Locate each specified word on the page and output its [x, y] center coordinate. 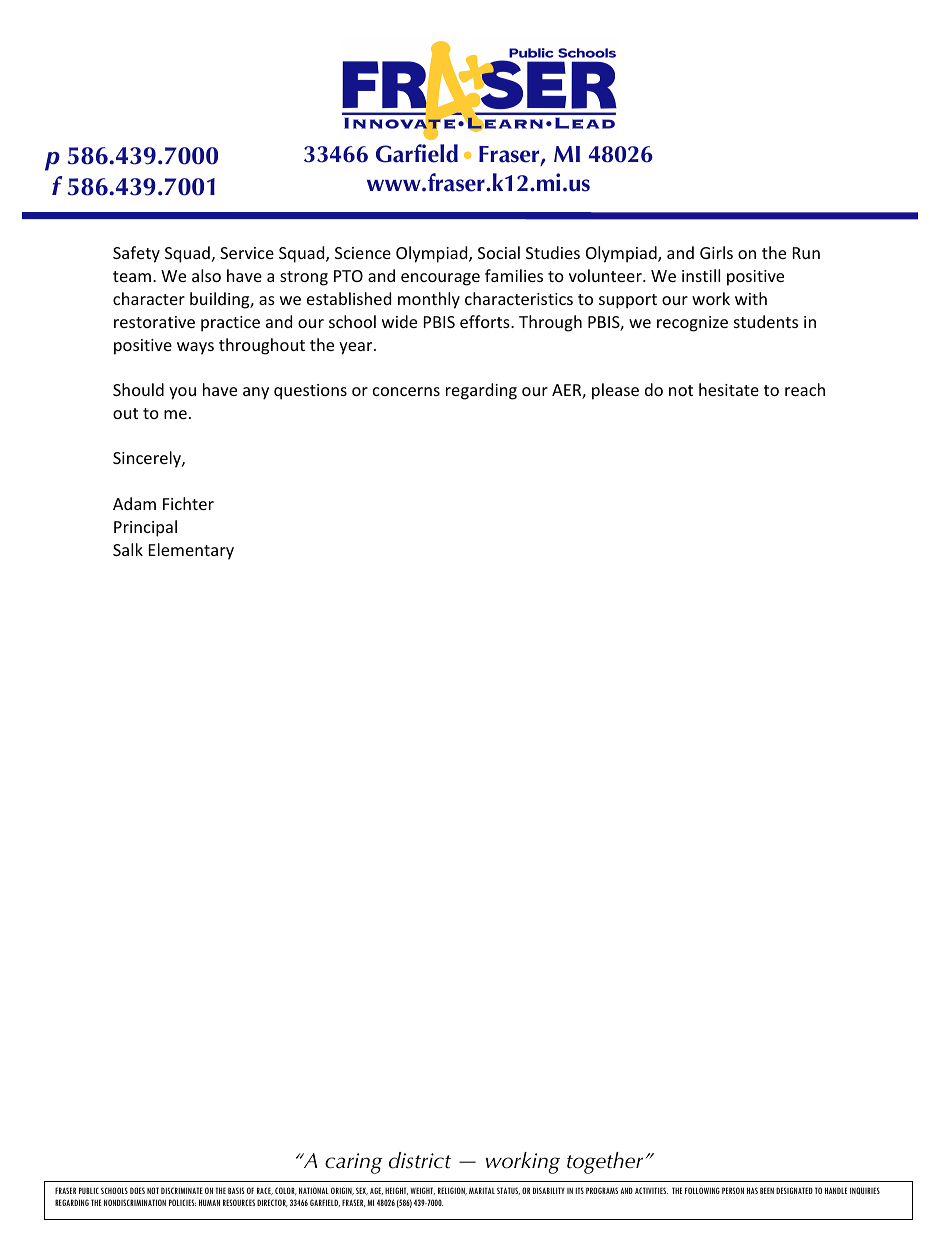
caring [354, 1163]
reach [805, 389]
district [420, 1160]
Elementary [191, 551]
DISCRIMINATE [182, 1190]
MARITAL [482, 1190]
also [206, 275]
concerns [406, 391]
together [605, 1163]
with [751, 298]
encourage [440, 279]
